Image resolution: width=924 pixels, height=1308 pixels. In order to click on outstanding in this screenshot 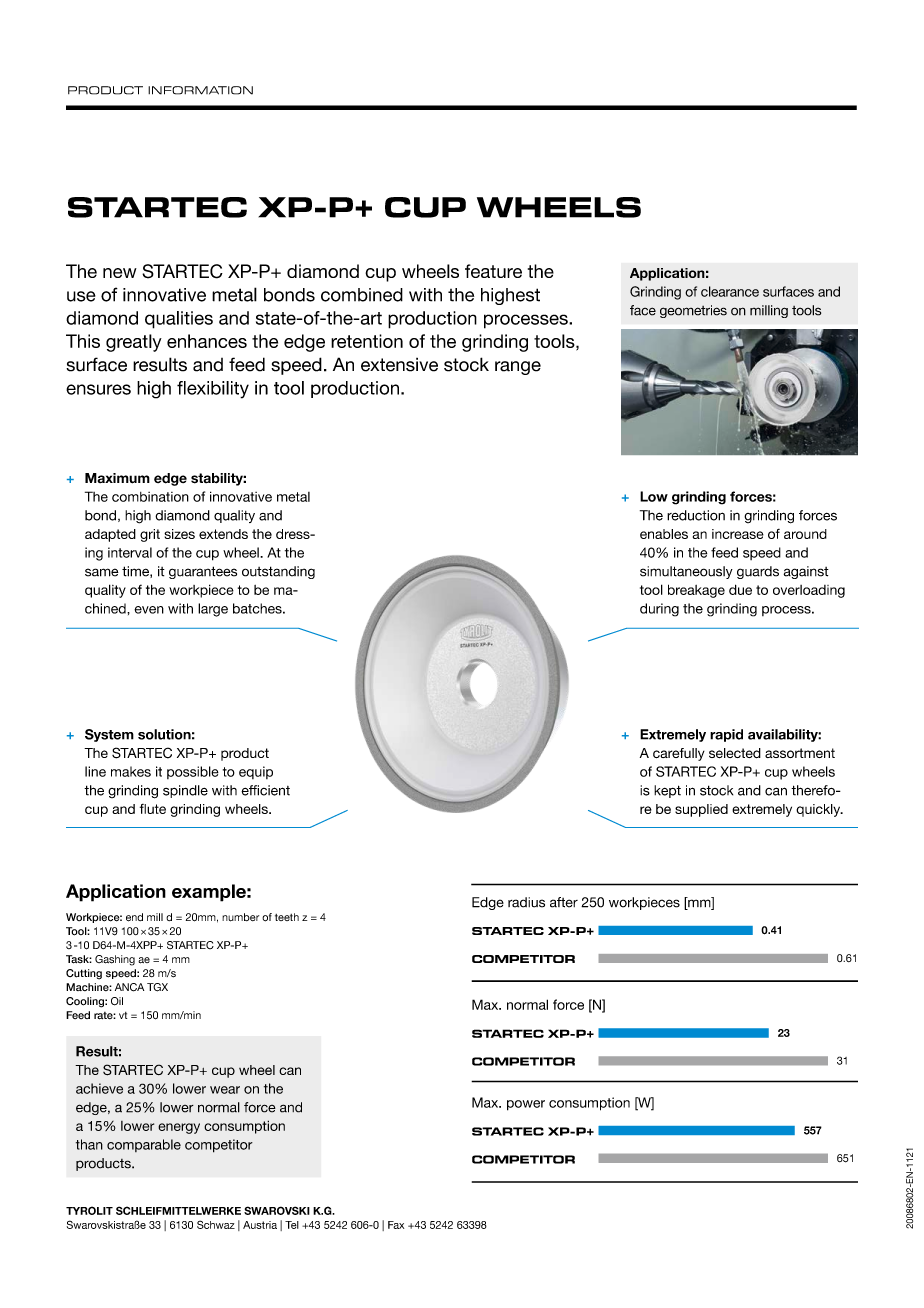, I will do `click(278, 572)`.
